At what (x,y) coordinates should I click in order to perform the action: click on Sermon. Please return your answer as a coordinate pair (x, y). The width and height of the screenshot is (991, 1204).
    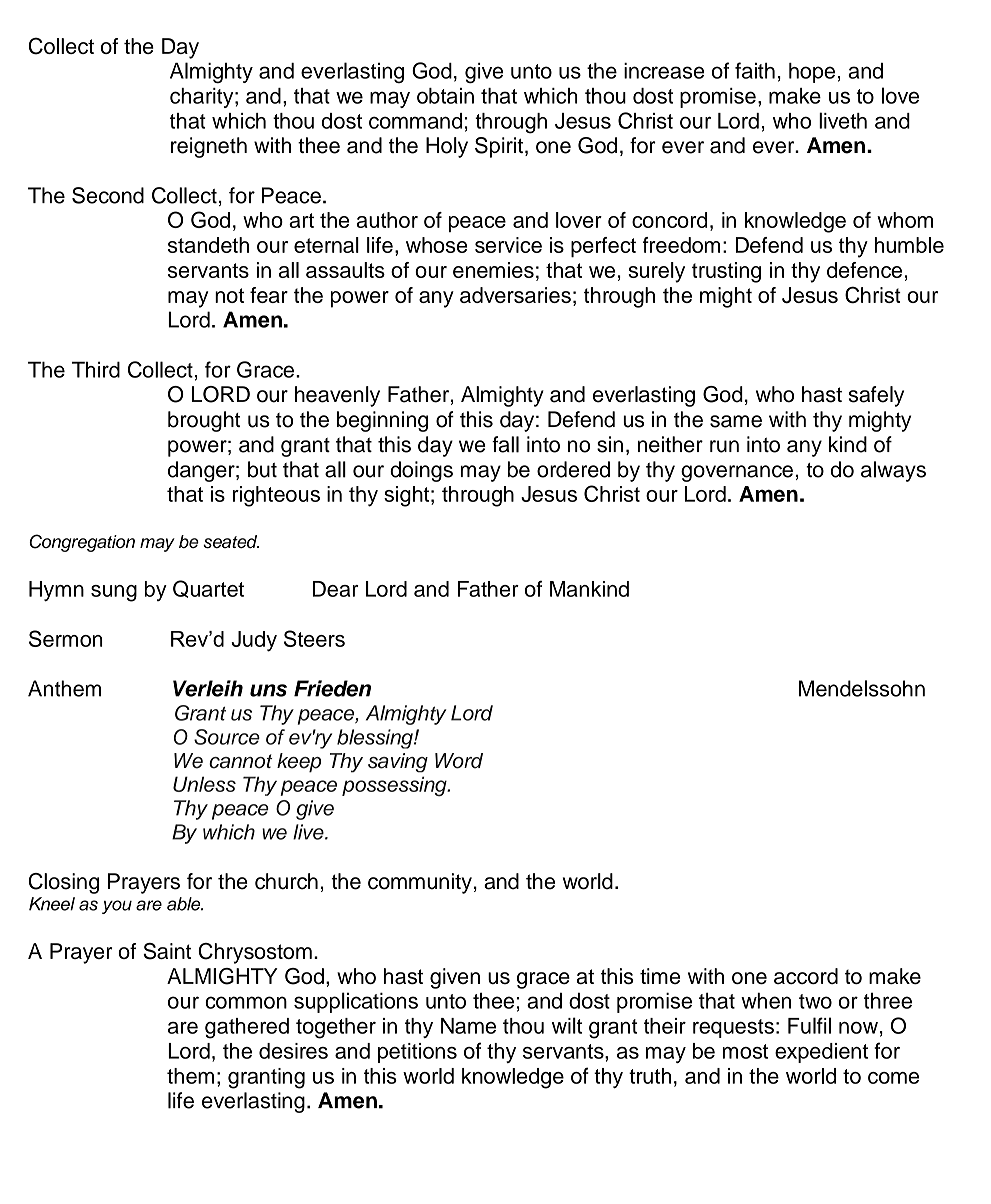
    Looking at the image, I should click on (66, 638).
